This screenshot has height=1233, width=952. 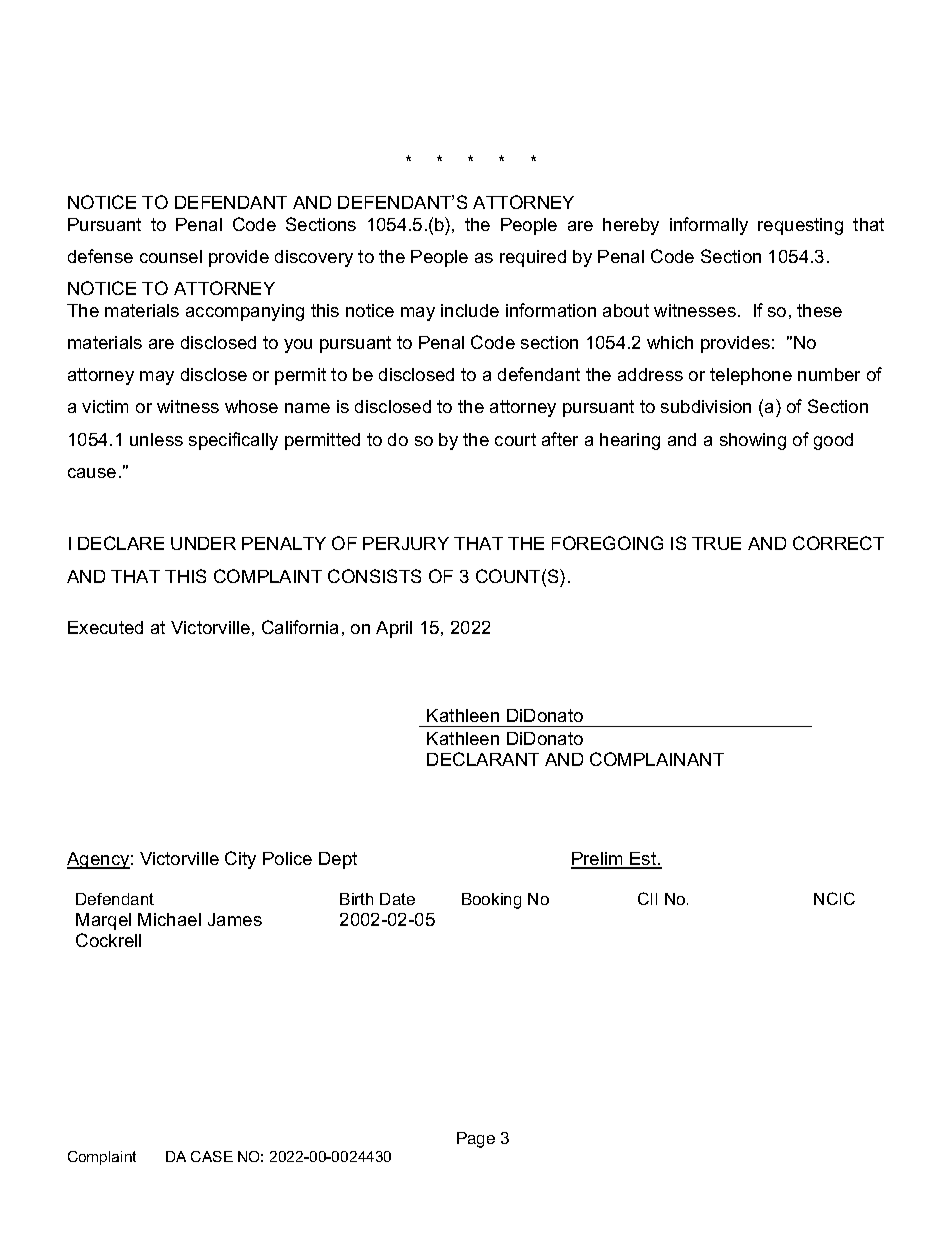 I want to click on showing, so click(x=753, y=441).
